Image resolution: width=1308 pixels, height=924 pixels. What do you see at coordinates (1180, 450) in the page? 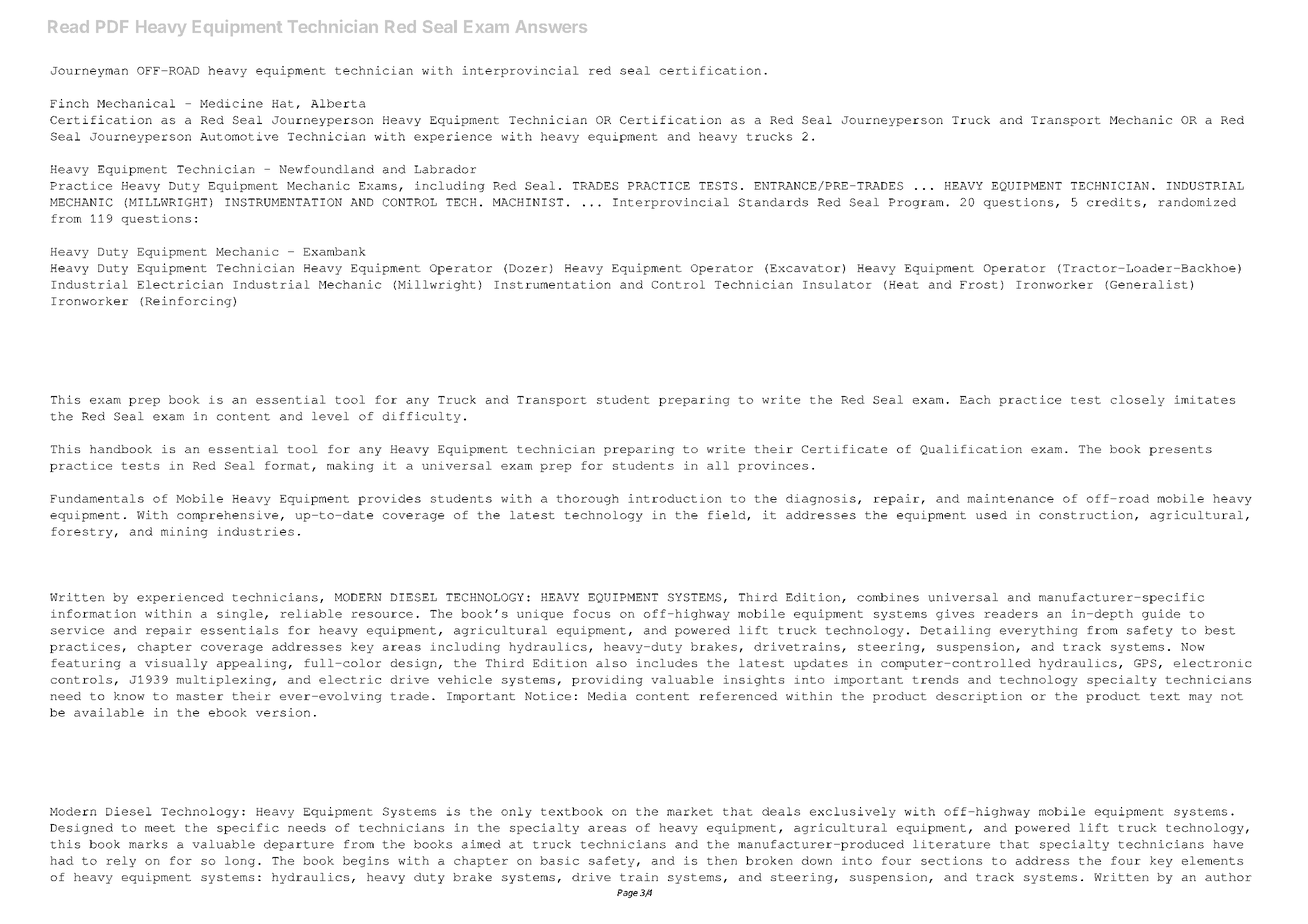
I see `presents` at bounding box center [1180, 450].
